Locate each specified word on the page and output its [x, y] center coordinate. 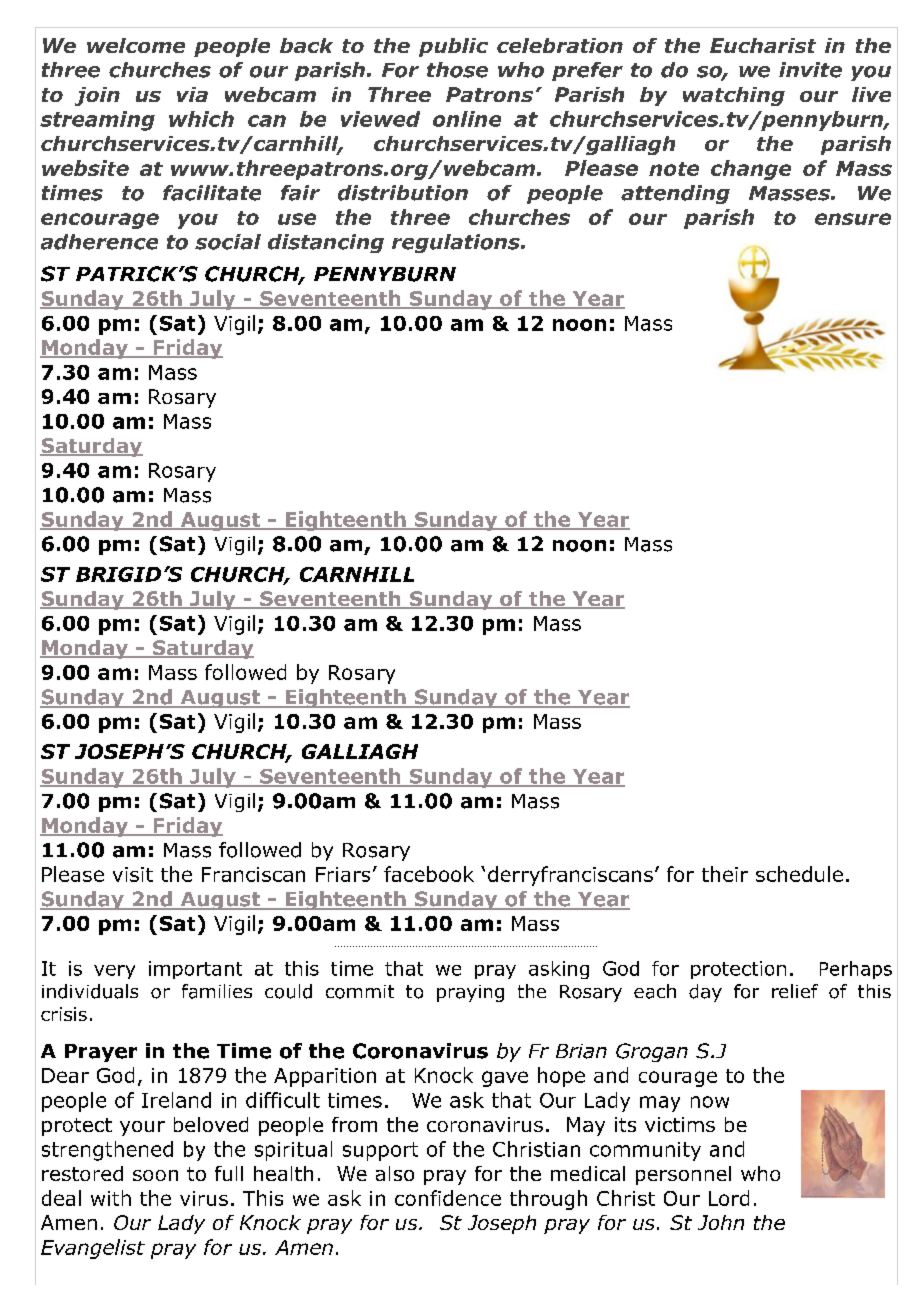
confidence [448, 1198]
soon [155, 1175]
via [192, 94]
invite [810, 70]
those [457, 70]
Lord [729, 1198]
